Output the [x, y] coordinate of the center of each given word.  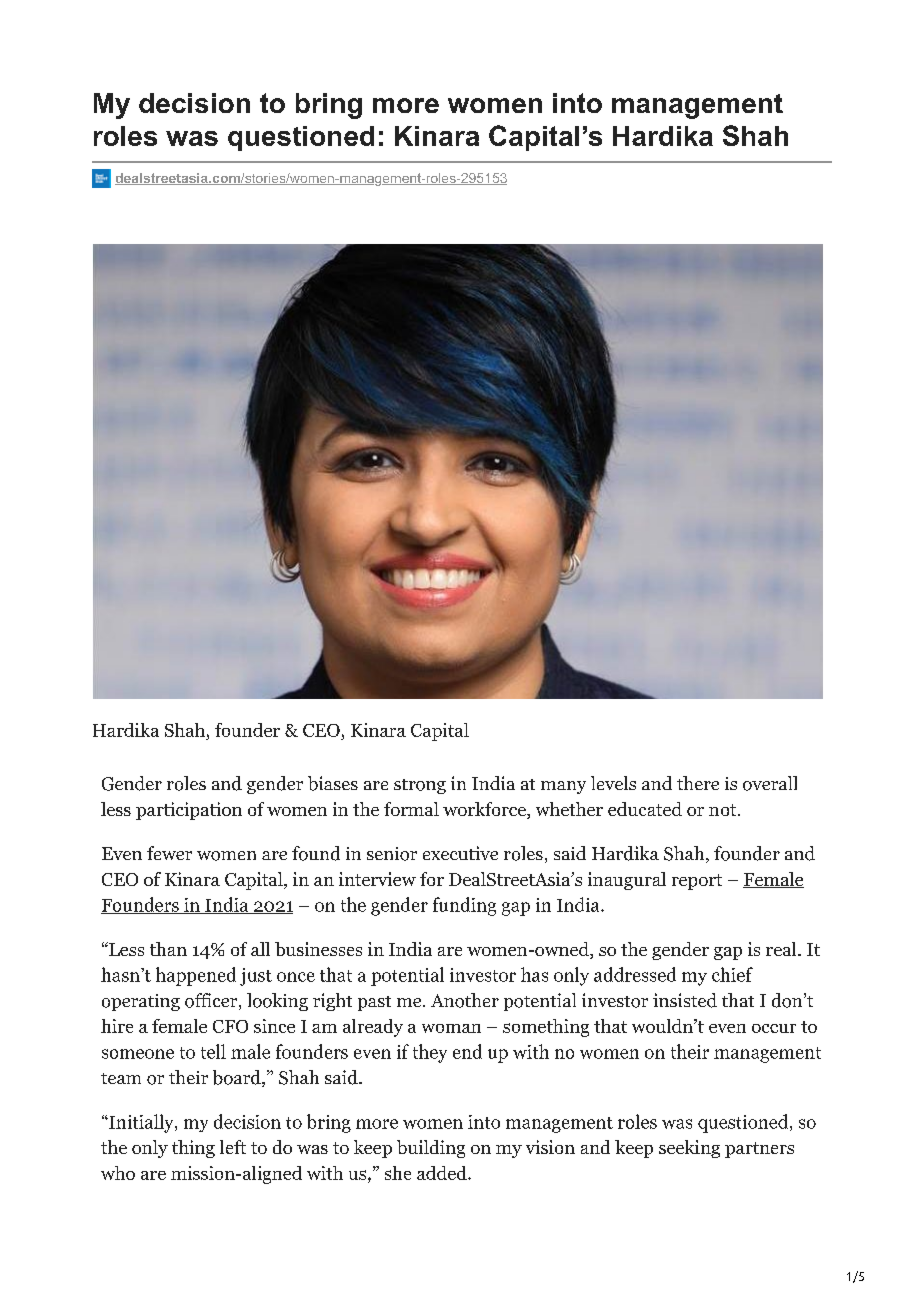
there [698, 783]
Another [465, 1000]
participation [189, 811]
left [233, 1147]
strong [420, 786]
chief [732, 974]
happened [196, 976]
